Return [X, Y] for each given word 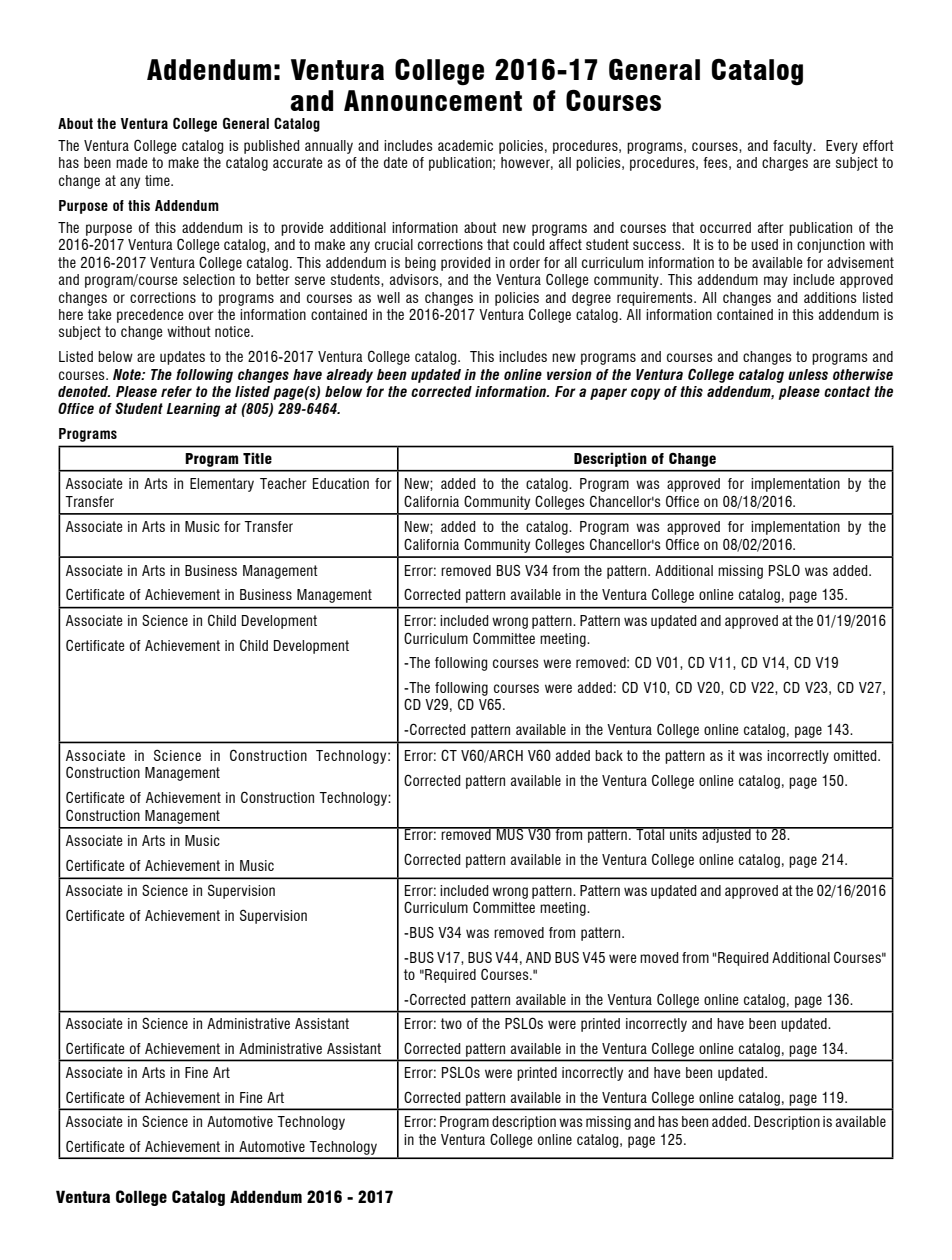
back [609, 755]
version [569, 374]
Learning [193, 410]
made [131, 162]
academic [465, 145]
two [451, 1023]
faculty [794, 147]
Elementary [222, 485]
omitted [856, 755]
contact [847, 391]
